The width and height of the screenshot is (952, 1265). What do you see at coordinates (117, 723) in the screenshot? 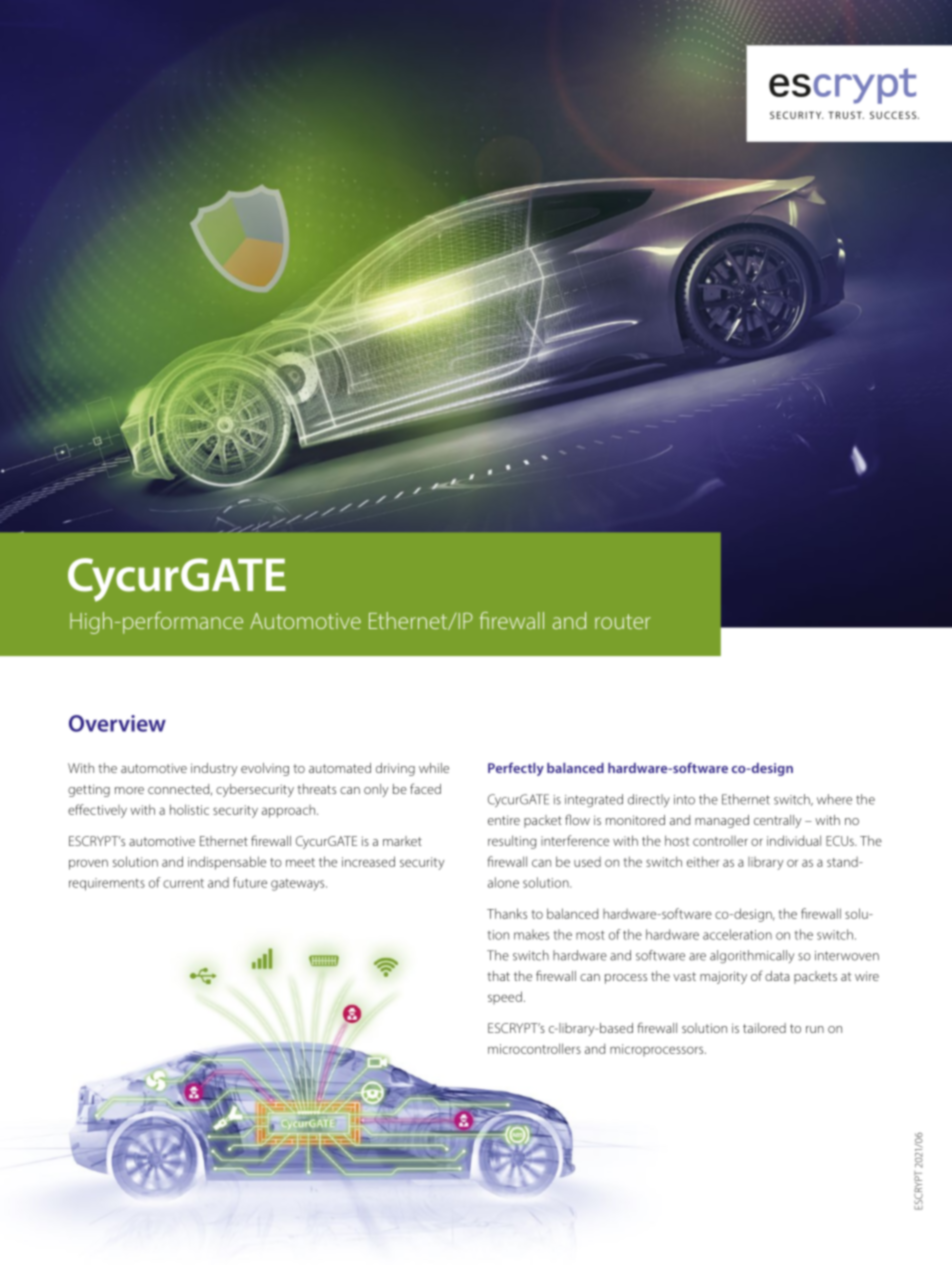
I see `Overview` at bounding box center [117, 723].
